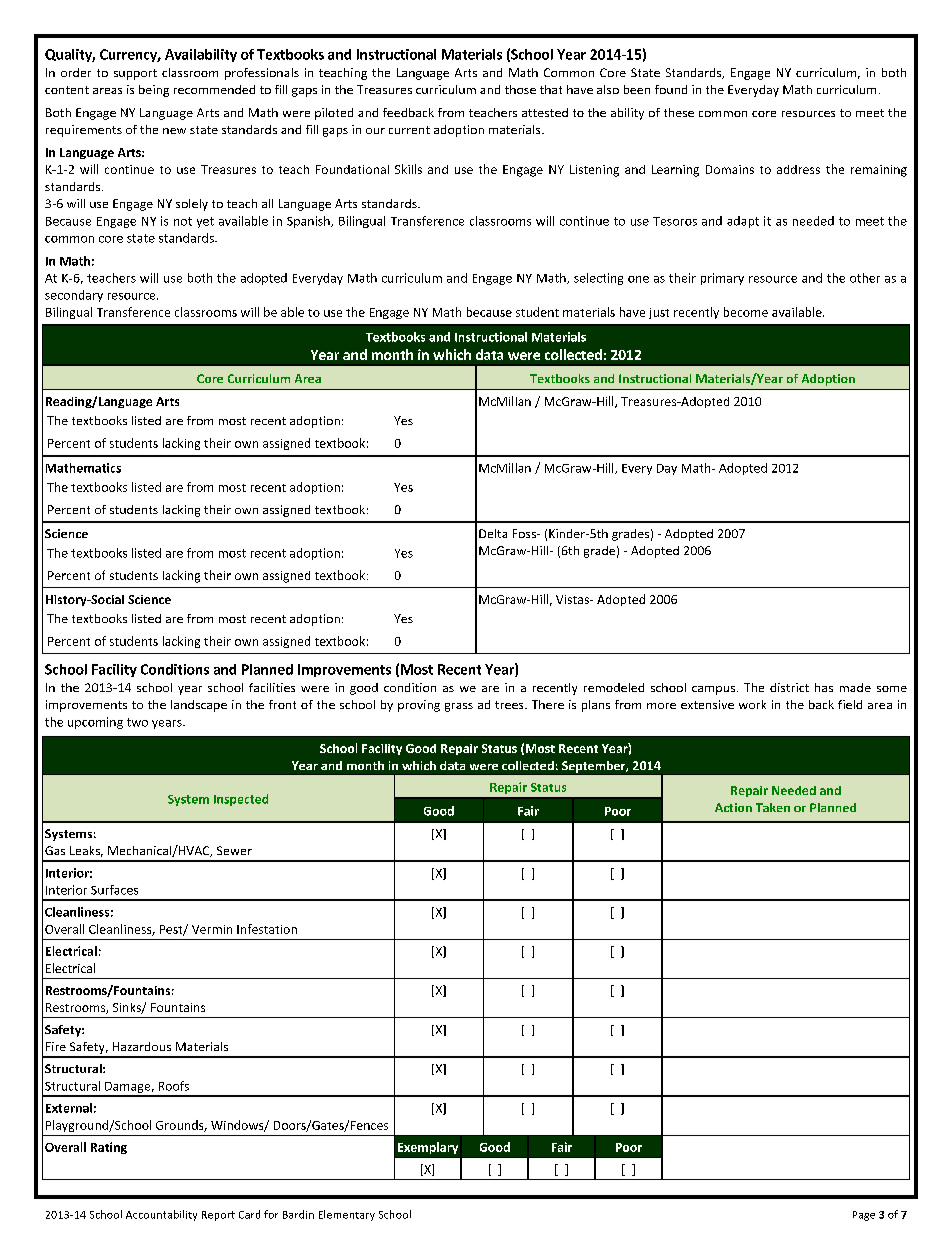 The width and height of the screenshot is (952, 1233). What do you see at coordinates (773, 807) in the screenshot?
I see `Taken` at bounding box center [773, 807].
